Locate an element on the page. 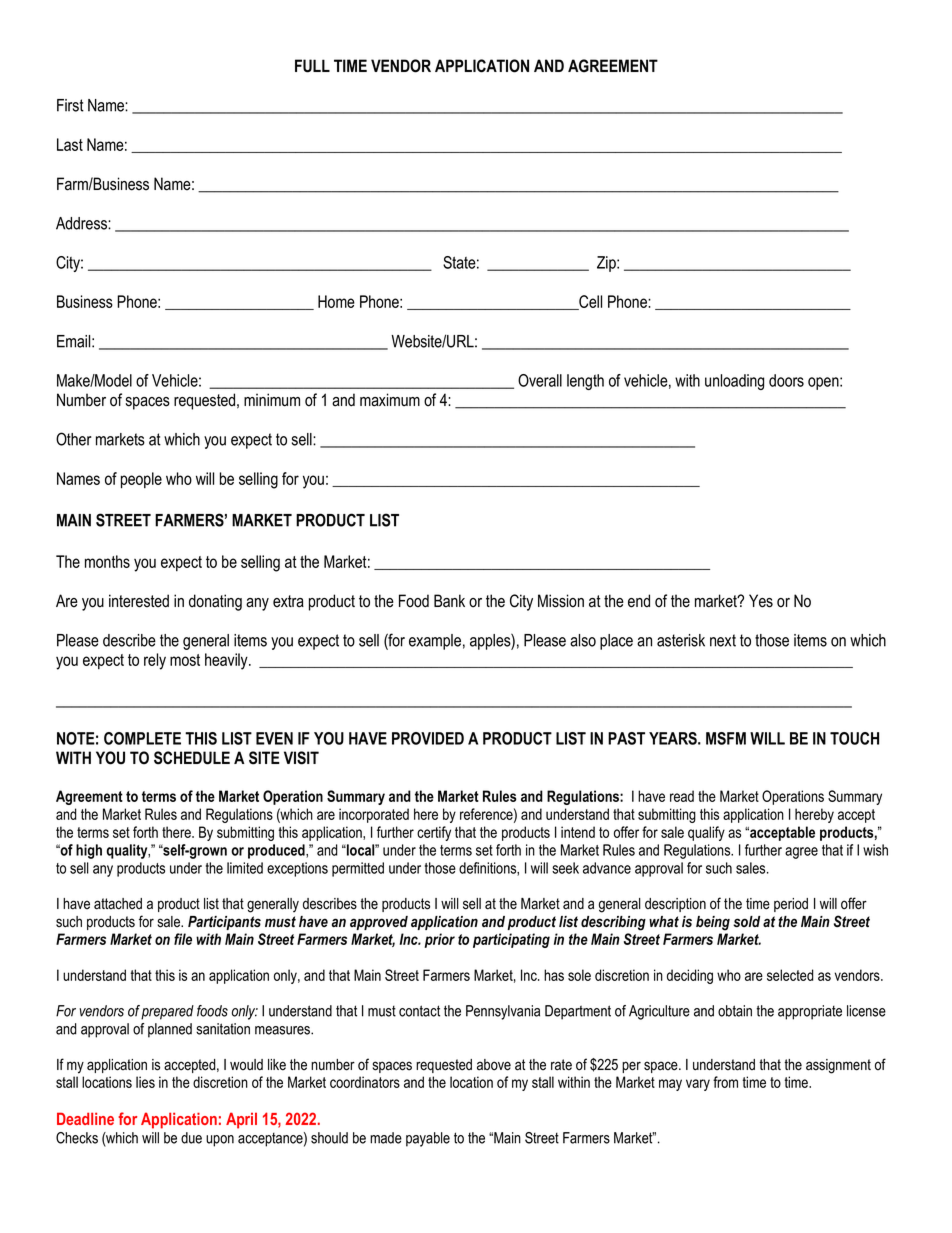 The height and width of the document is (1233, 952). interested is located at coordinates (139, 601).
